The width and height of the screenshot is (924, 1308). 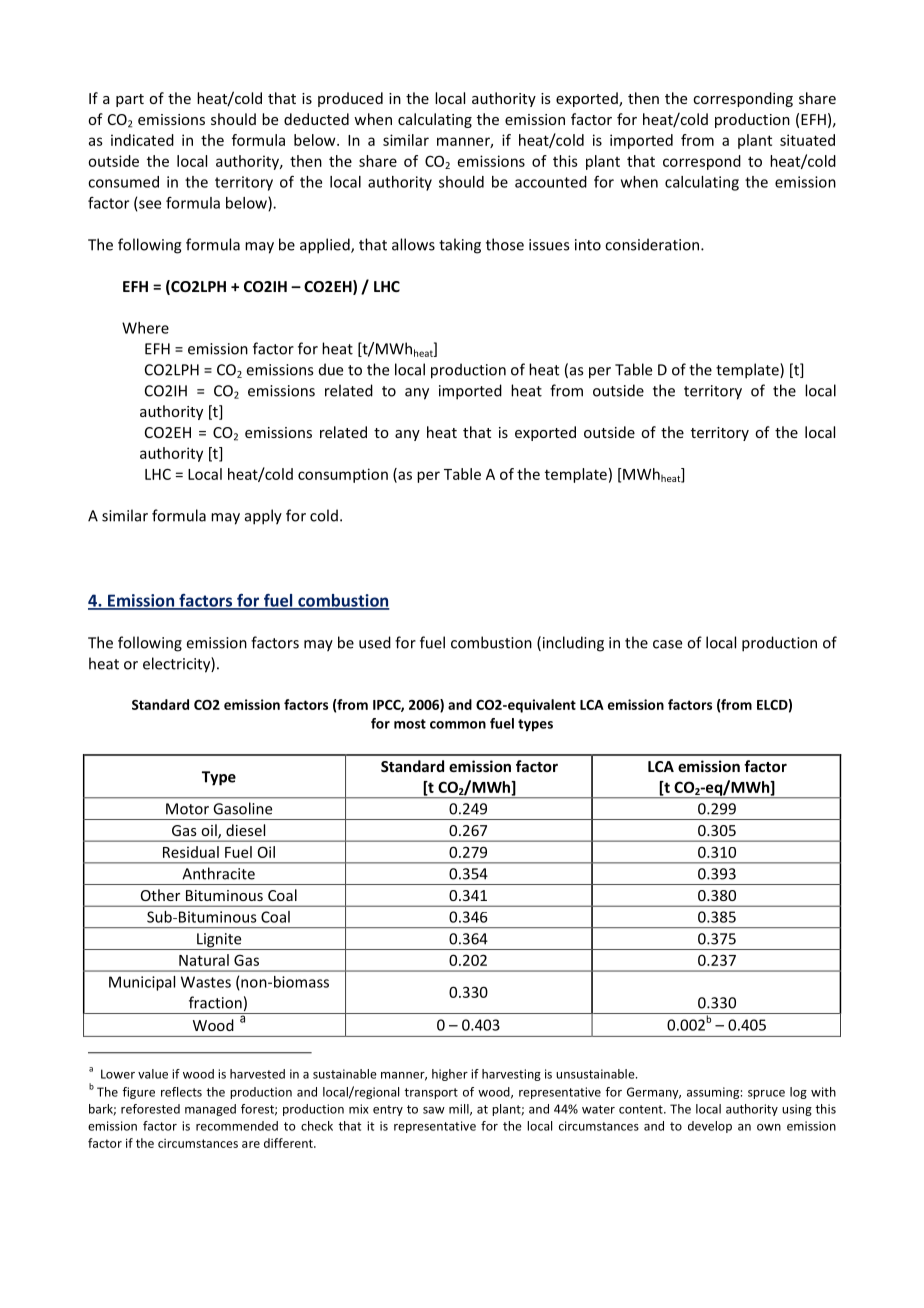 I want to click on used, so click(x=375, y=642).
